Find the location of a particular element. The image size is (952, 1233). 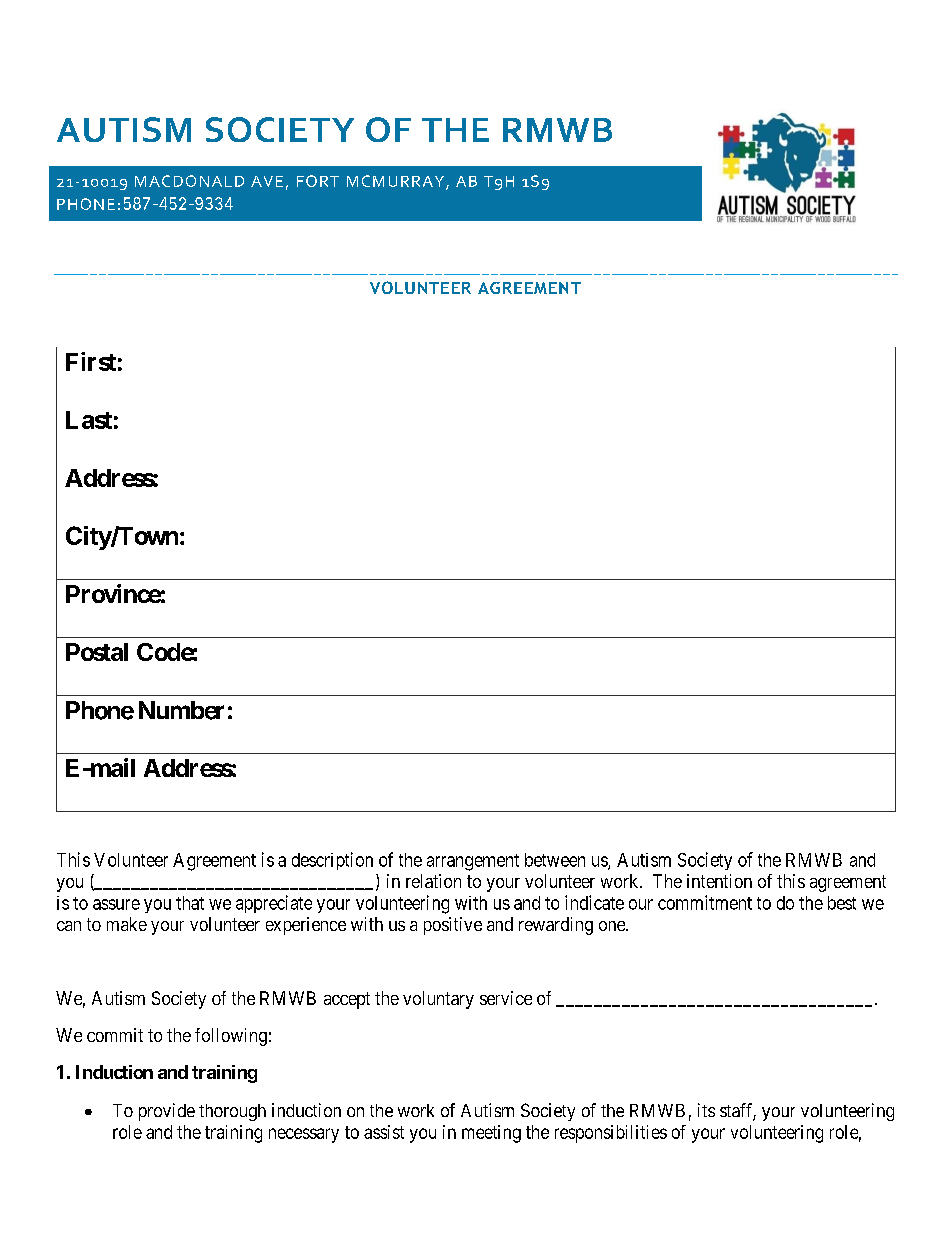

MACDONALD is located at coordinates (189, 181).
